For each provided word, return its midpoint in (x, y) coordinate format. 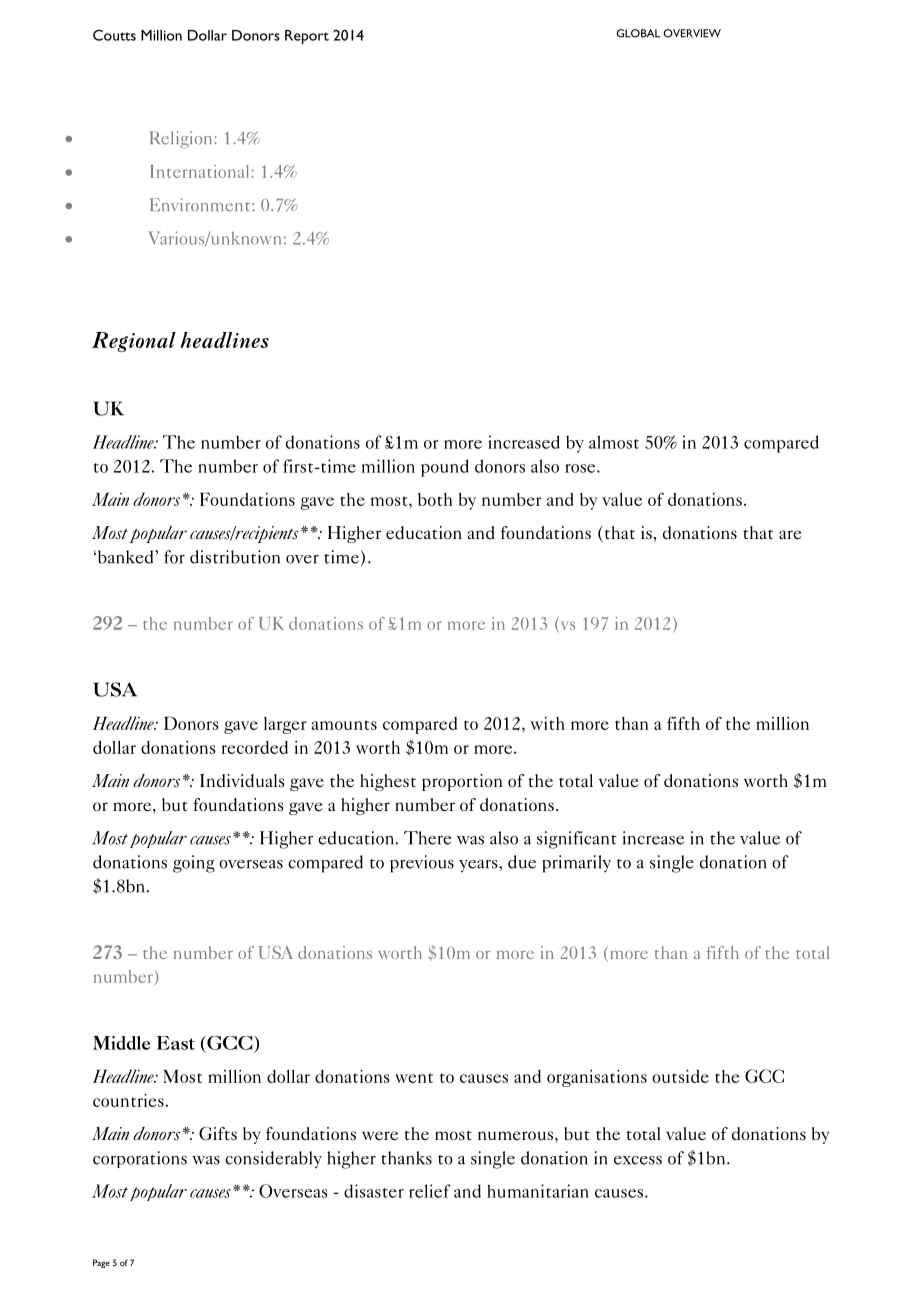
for (174, 557)
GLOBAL (638, 33)
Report (307, 37)
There (427, 838)
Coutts (114, 35)
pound (445, 468)
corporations (140, 1159)
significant (576, 840)
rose (581, 468)
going (194, 864)
